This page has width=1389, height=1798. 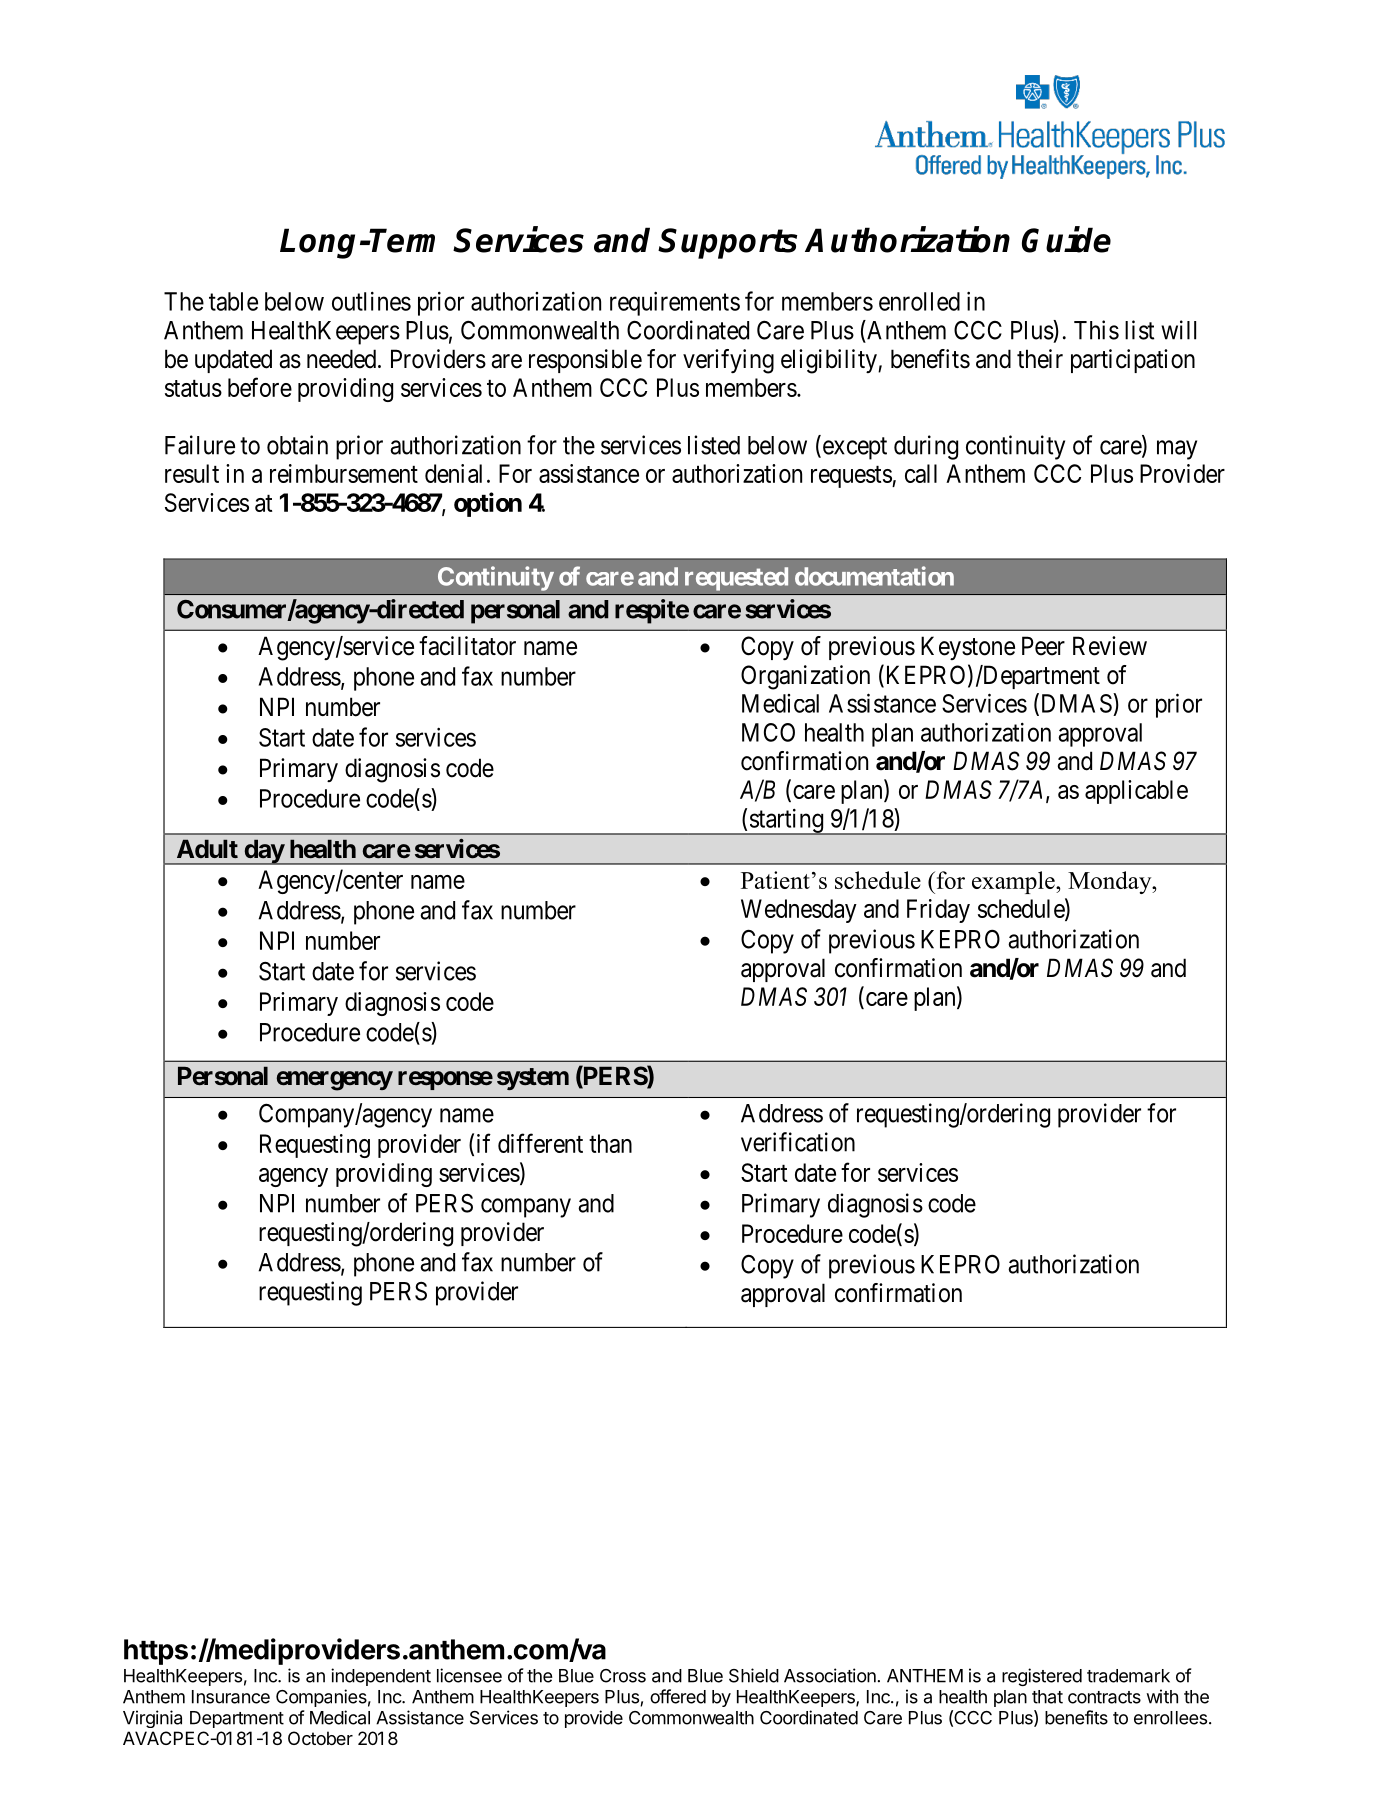 I want to click on MCO, so click(x=768, y=732).
